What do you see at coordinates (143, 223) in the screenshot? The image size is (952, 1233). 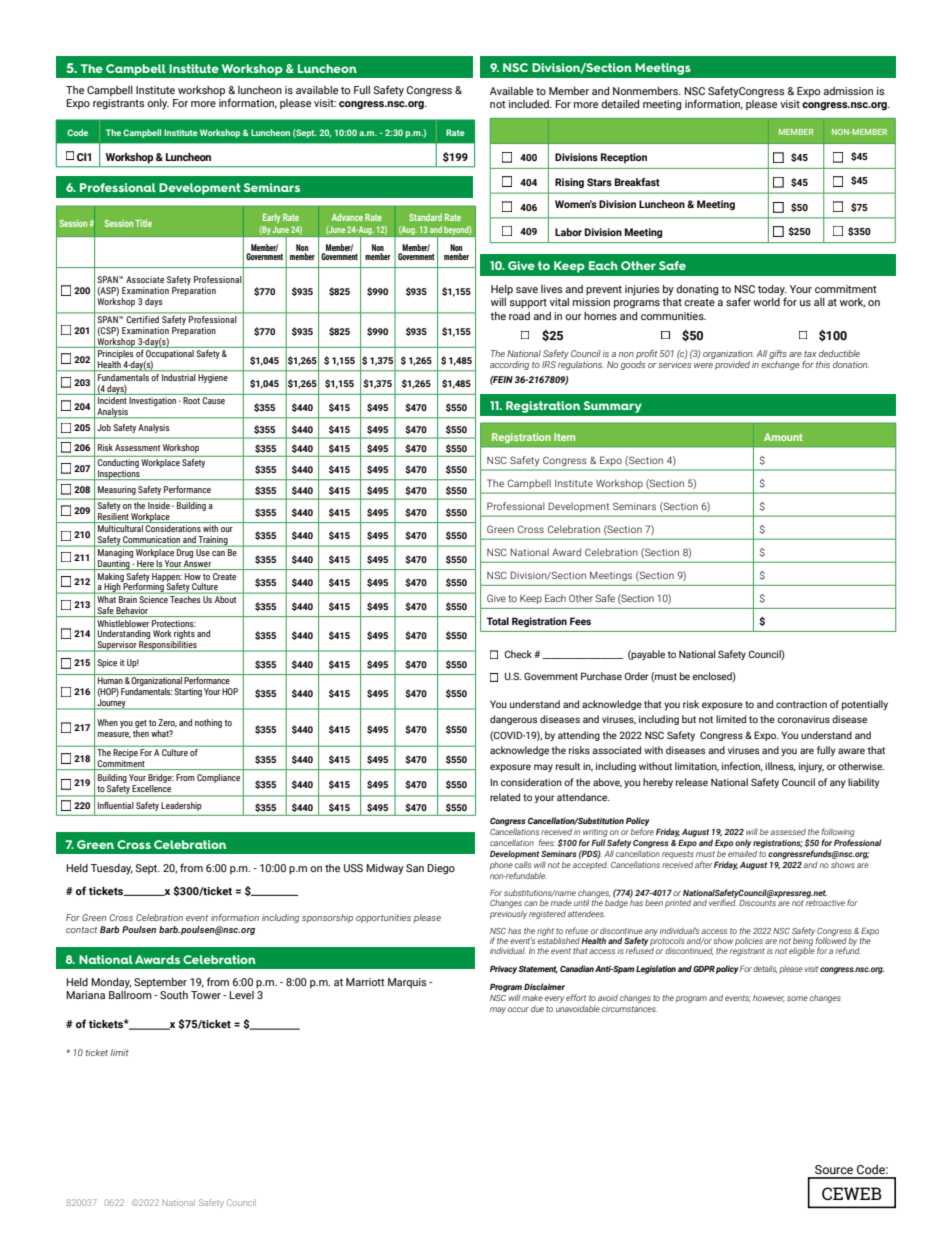 I see `Title` at bounding box center [143, 223].
